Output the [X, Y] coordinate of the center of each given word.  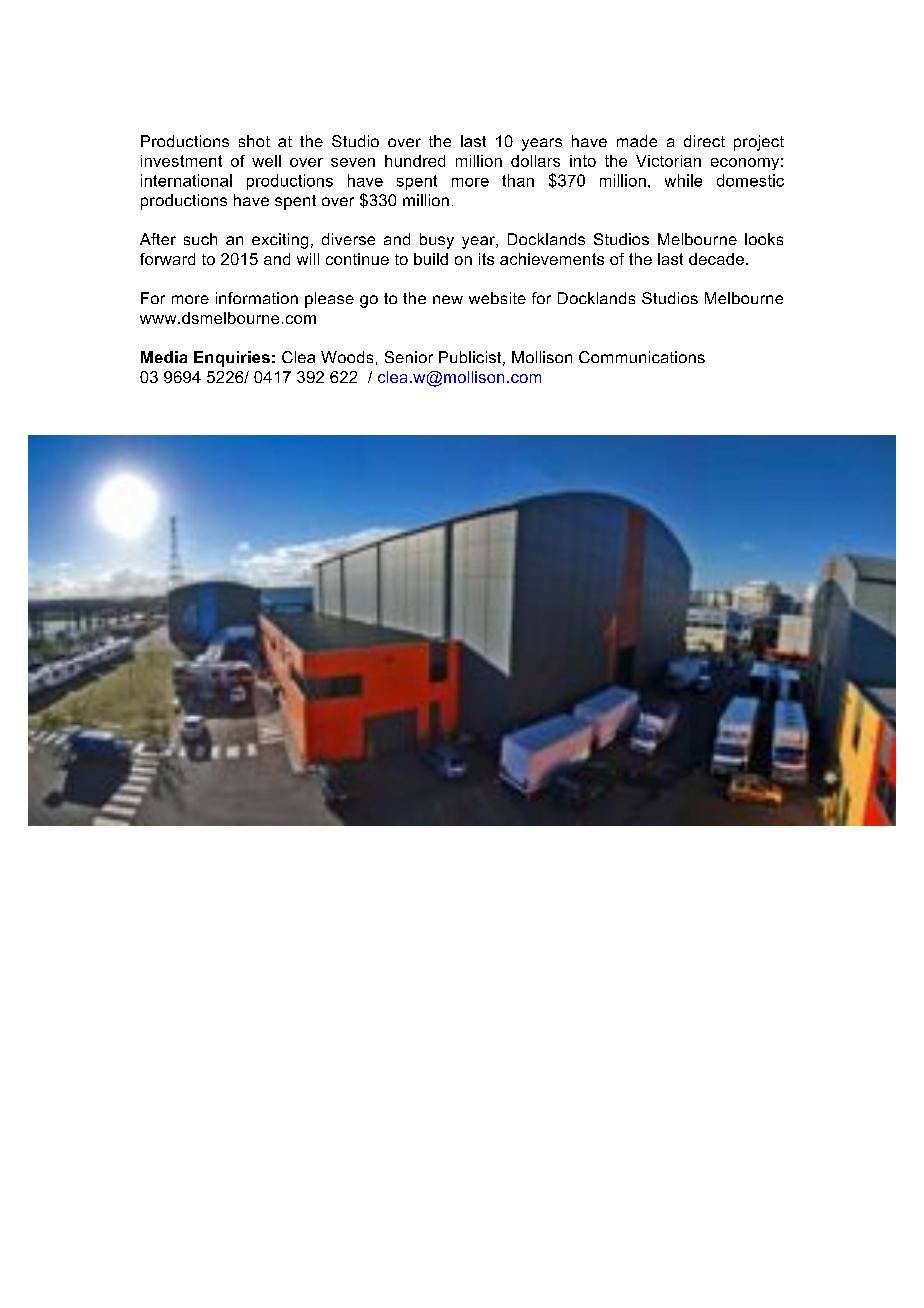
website [497, 298]
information [257, 298]
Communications [642, 357]
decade [716, 259]
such [200, 239]
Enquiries [232, 359]
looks [764, 239]
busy [437, 241]
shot [254, 141]
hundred [415, 161]
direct [704, 141]
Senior [409, 357]
